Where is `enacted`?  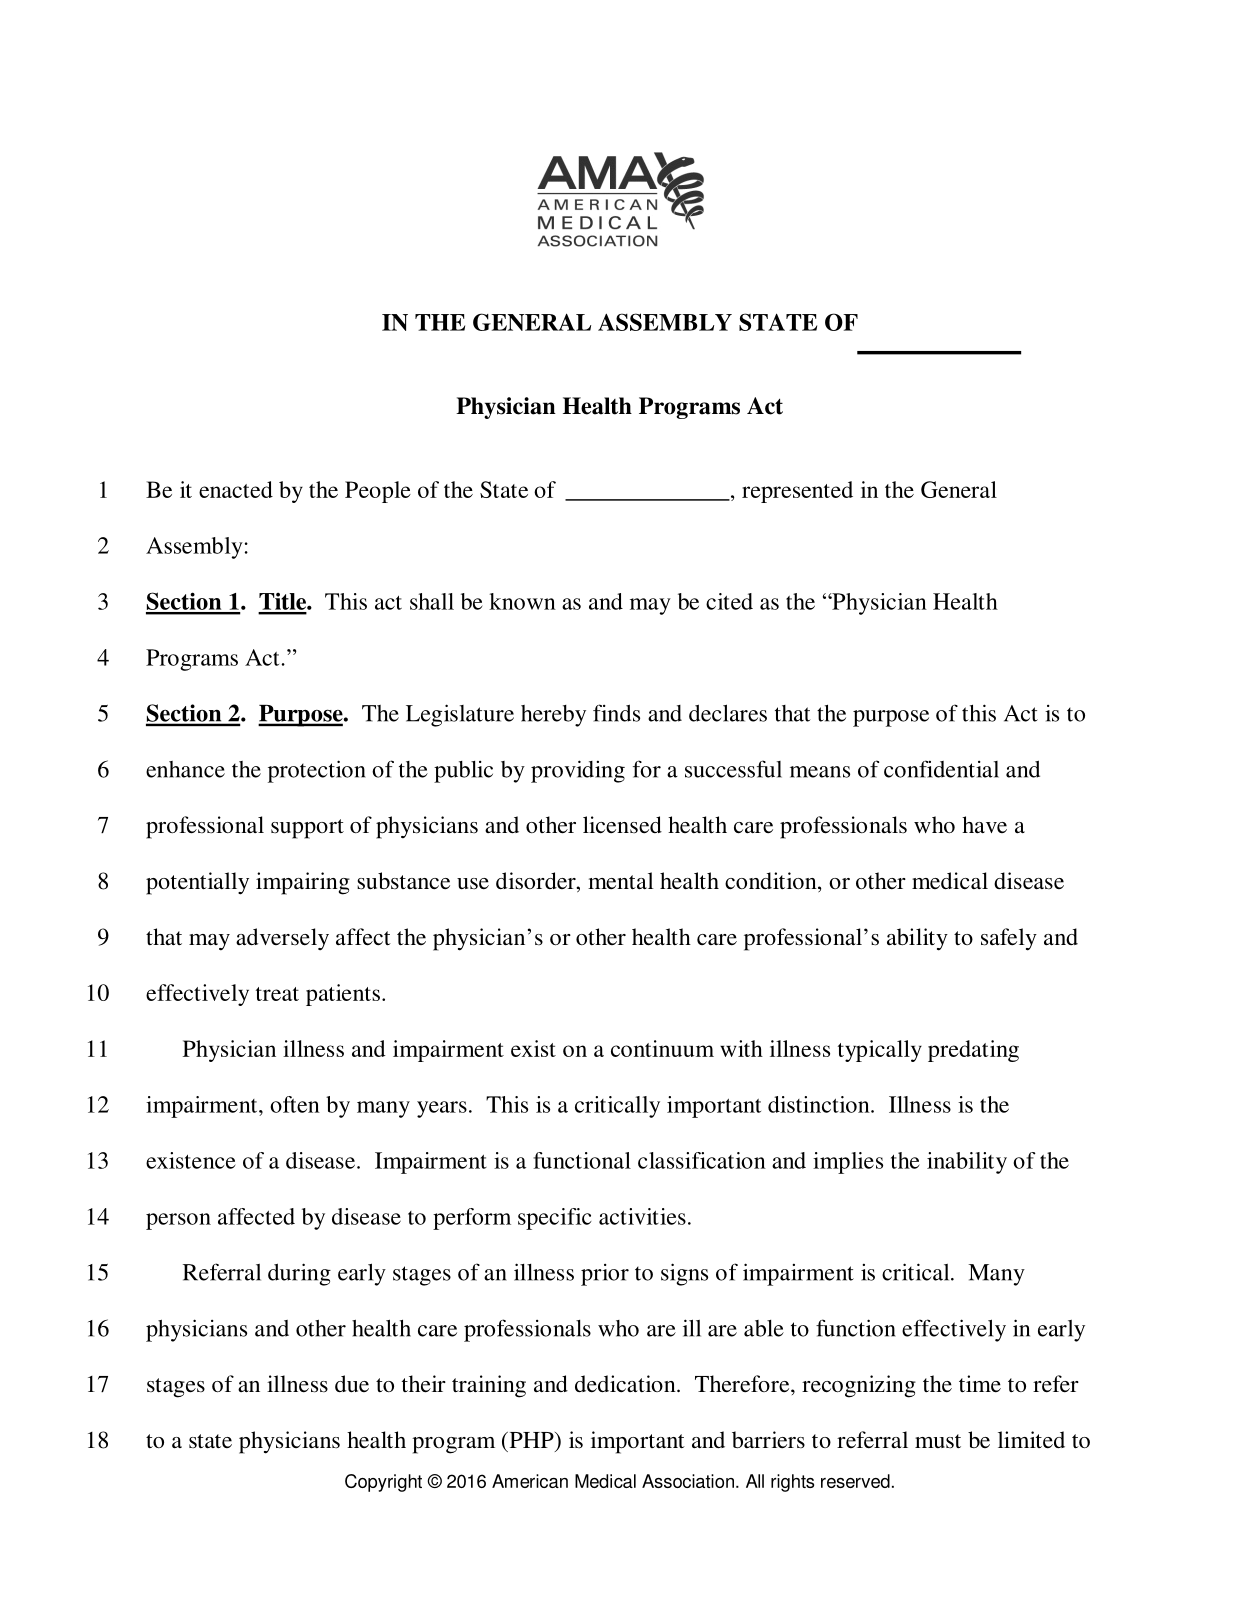
enacted is located at coordinates (236, 489).
